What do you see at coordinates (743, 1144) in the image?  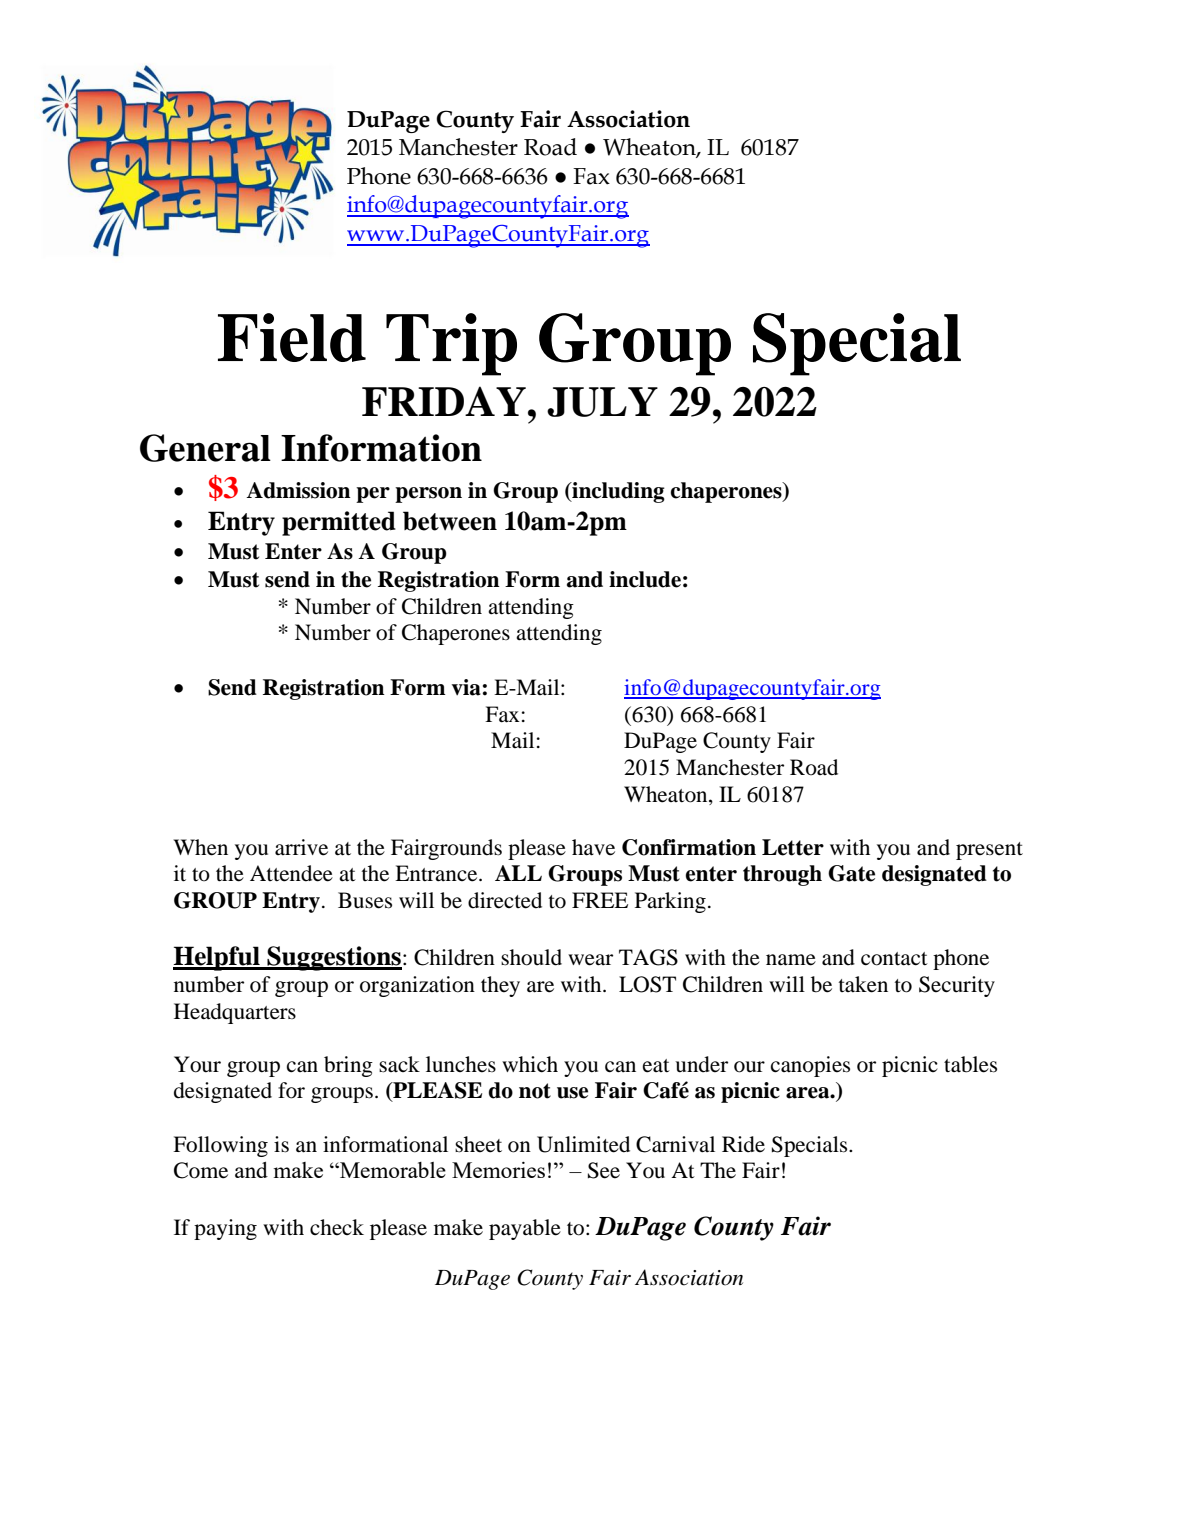 I see `Ride` at bounding box center [743, 1144].
